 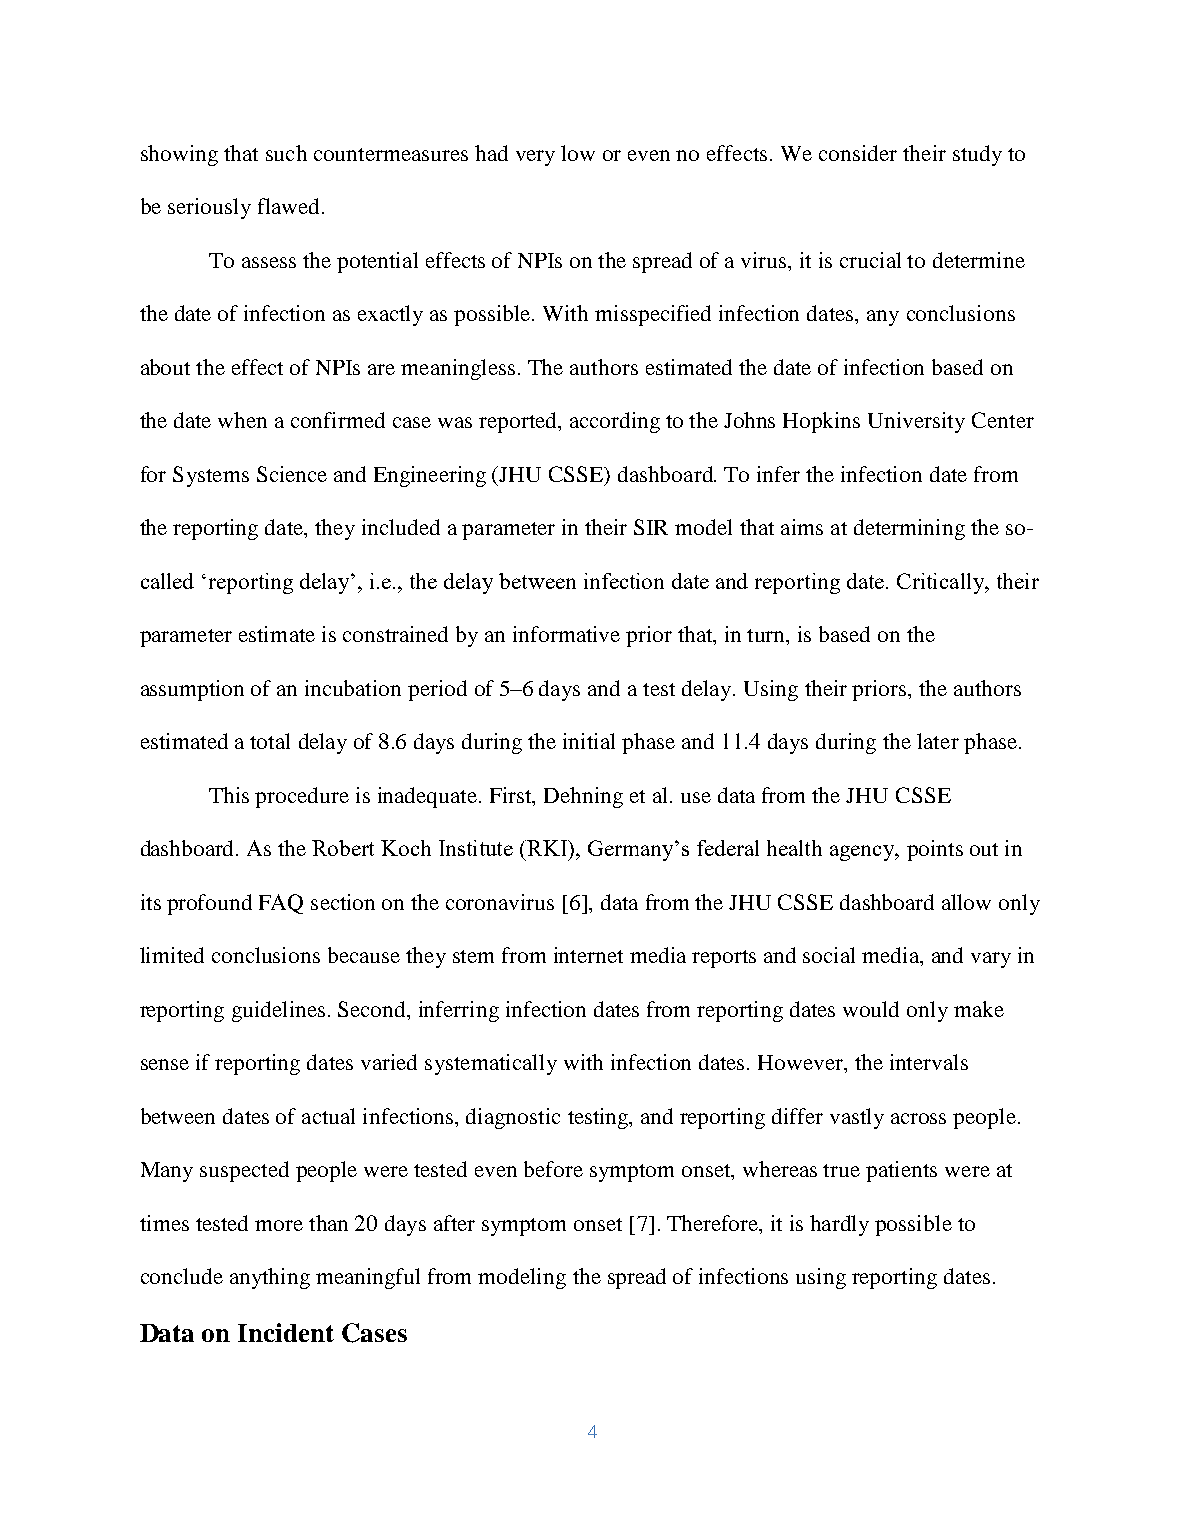 I want to click on after, so click(x=454, y=1223).
